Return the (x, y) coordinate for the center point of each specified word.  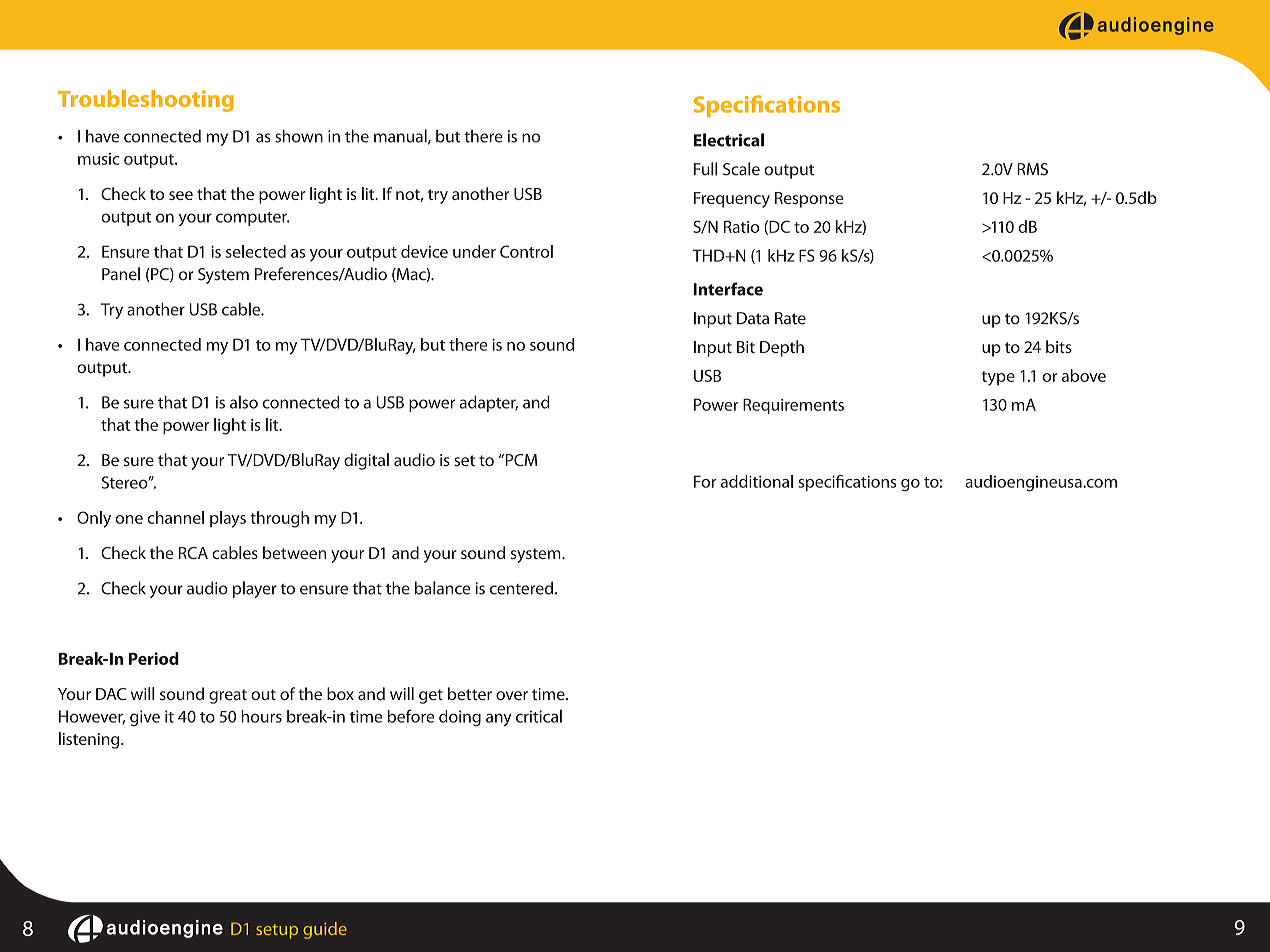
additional (757, 481)
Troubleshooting (146, 101)
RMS (1032, 169)
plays (228, 519)
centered (521, 588)
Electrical (729, 140)
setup (277, 931)
